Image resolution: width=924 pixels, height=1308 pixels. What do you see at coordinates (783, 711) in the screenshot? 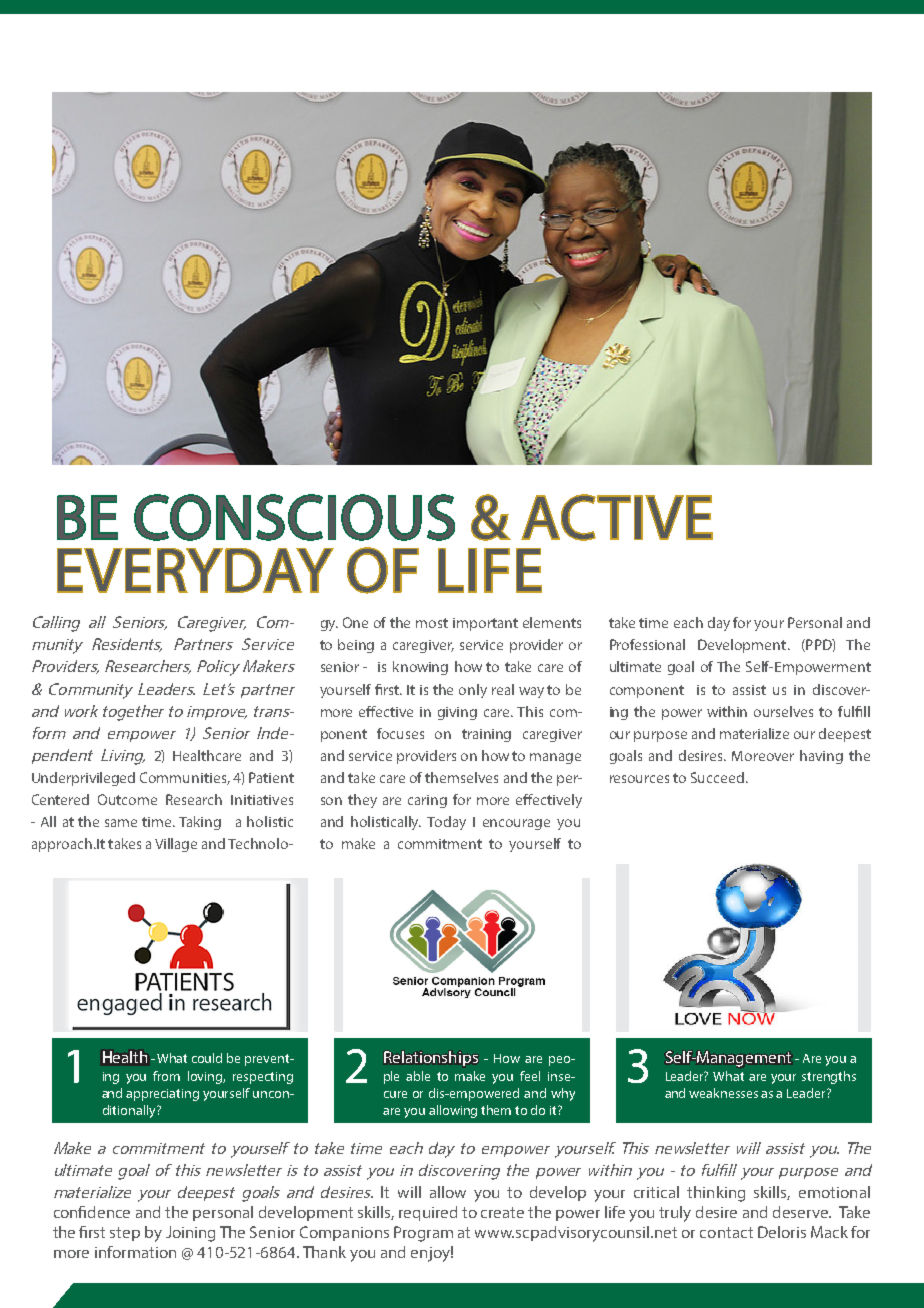
I see `ourselves` at bounding box center [783, 711].
